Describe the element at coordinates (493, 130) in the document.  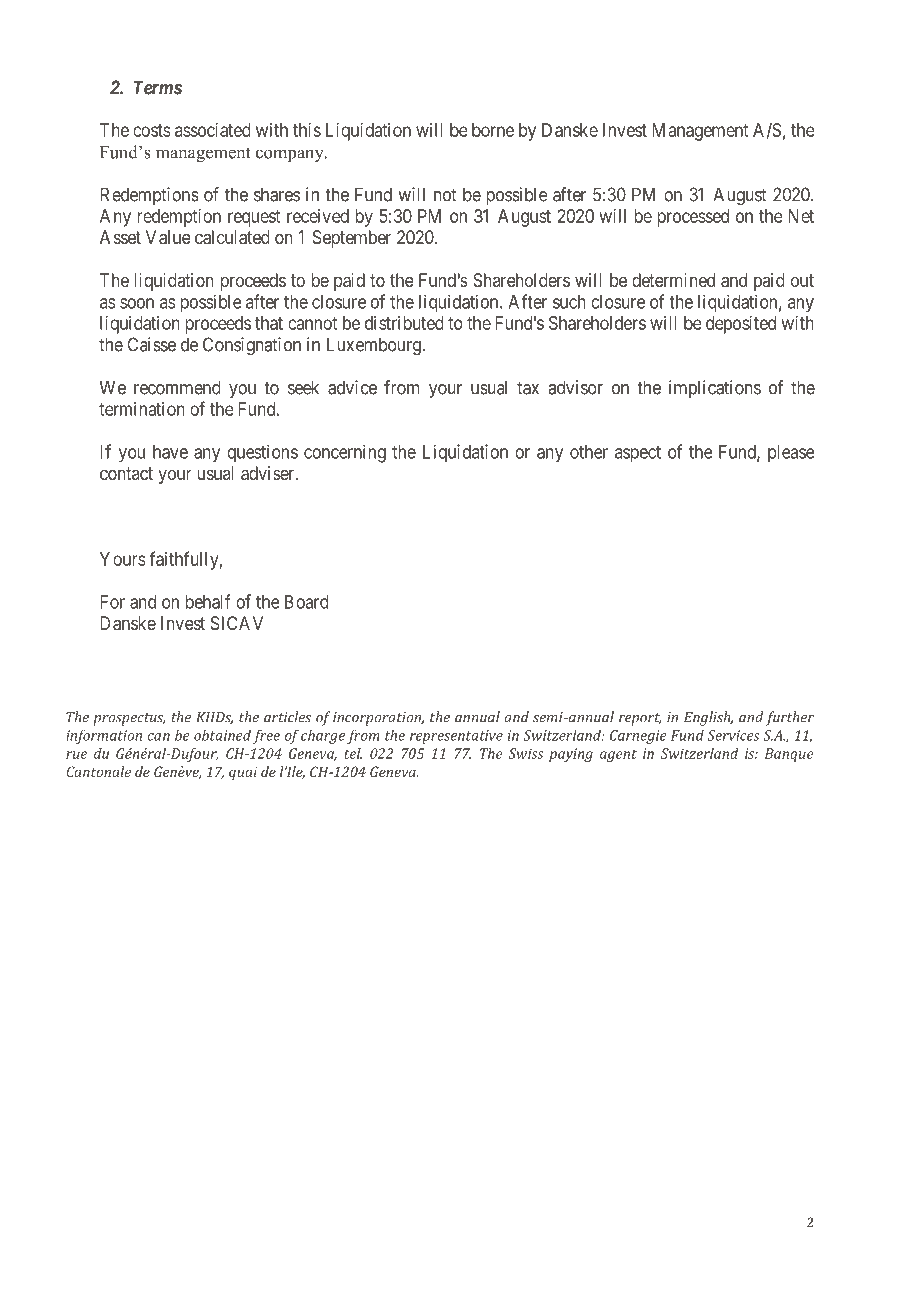
I see `borne` at that location.
